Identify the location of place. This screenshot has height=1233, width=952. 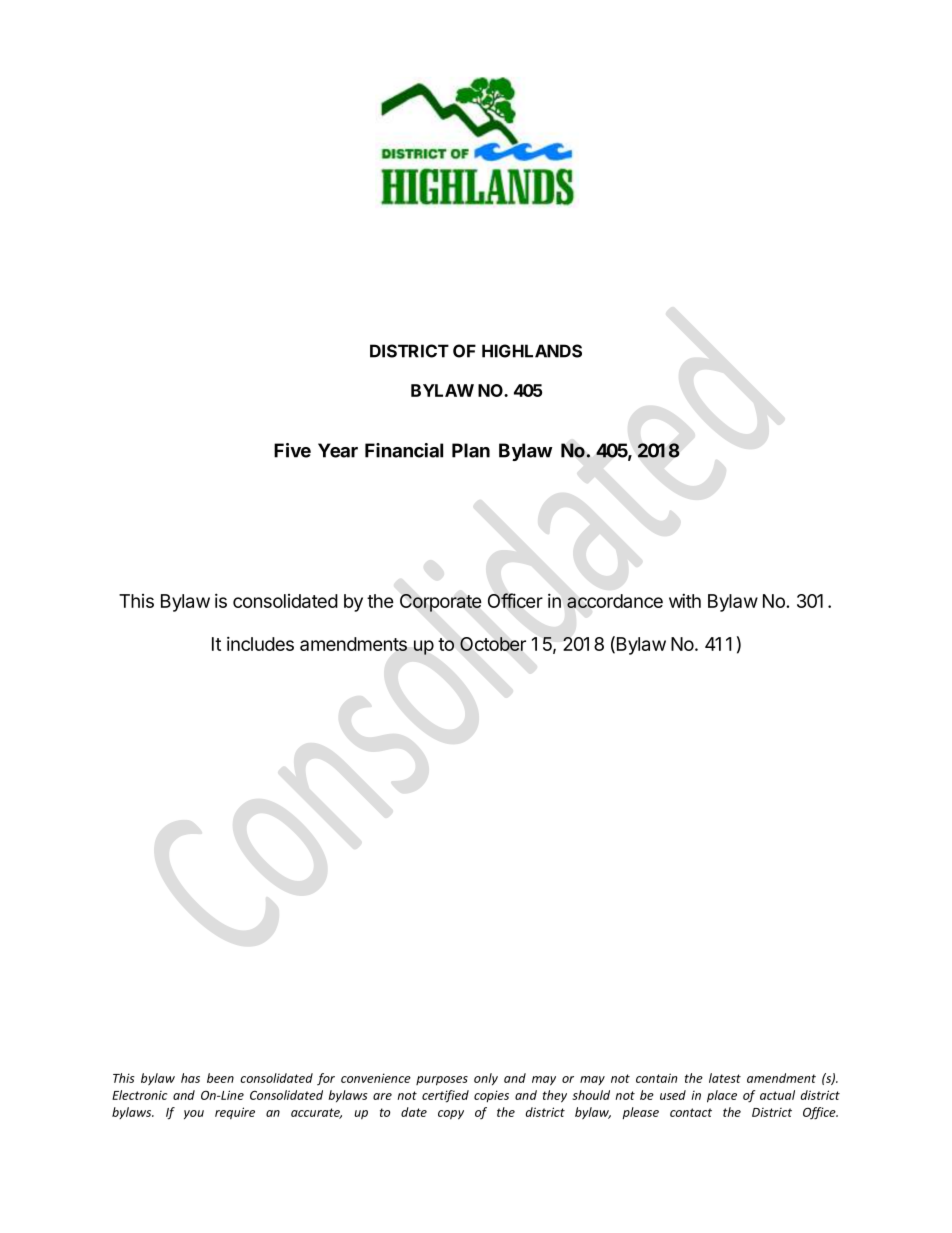
(722, 1096).
